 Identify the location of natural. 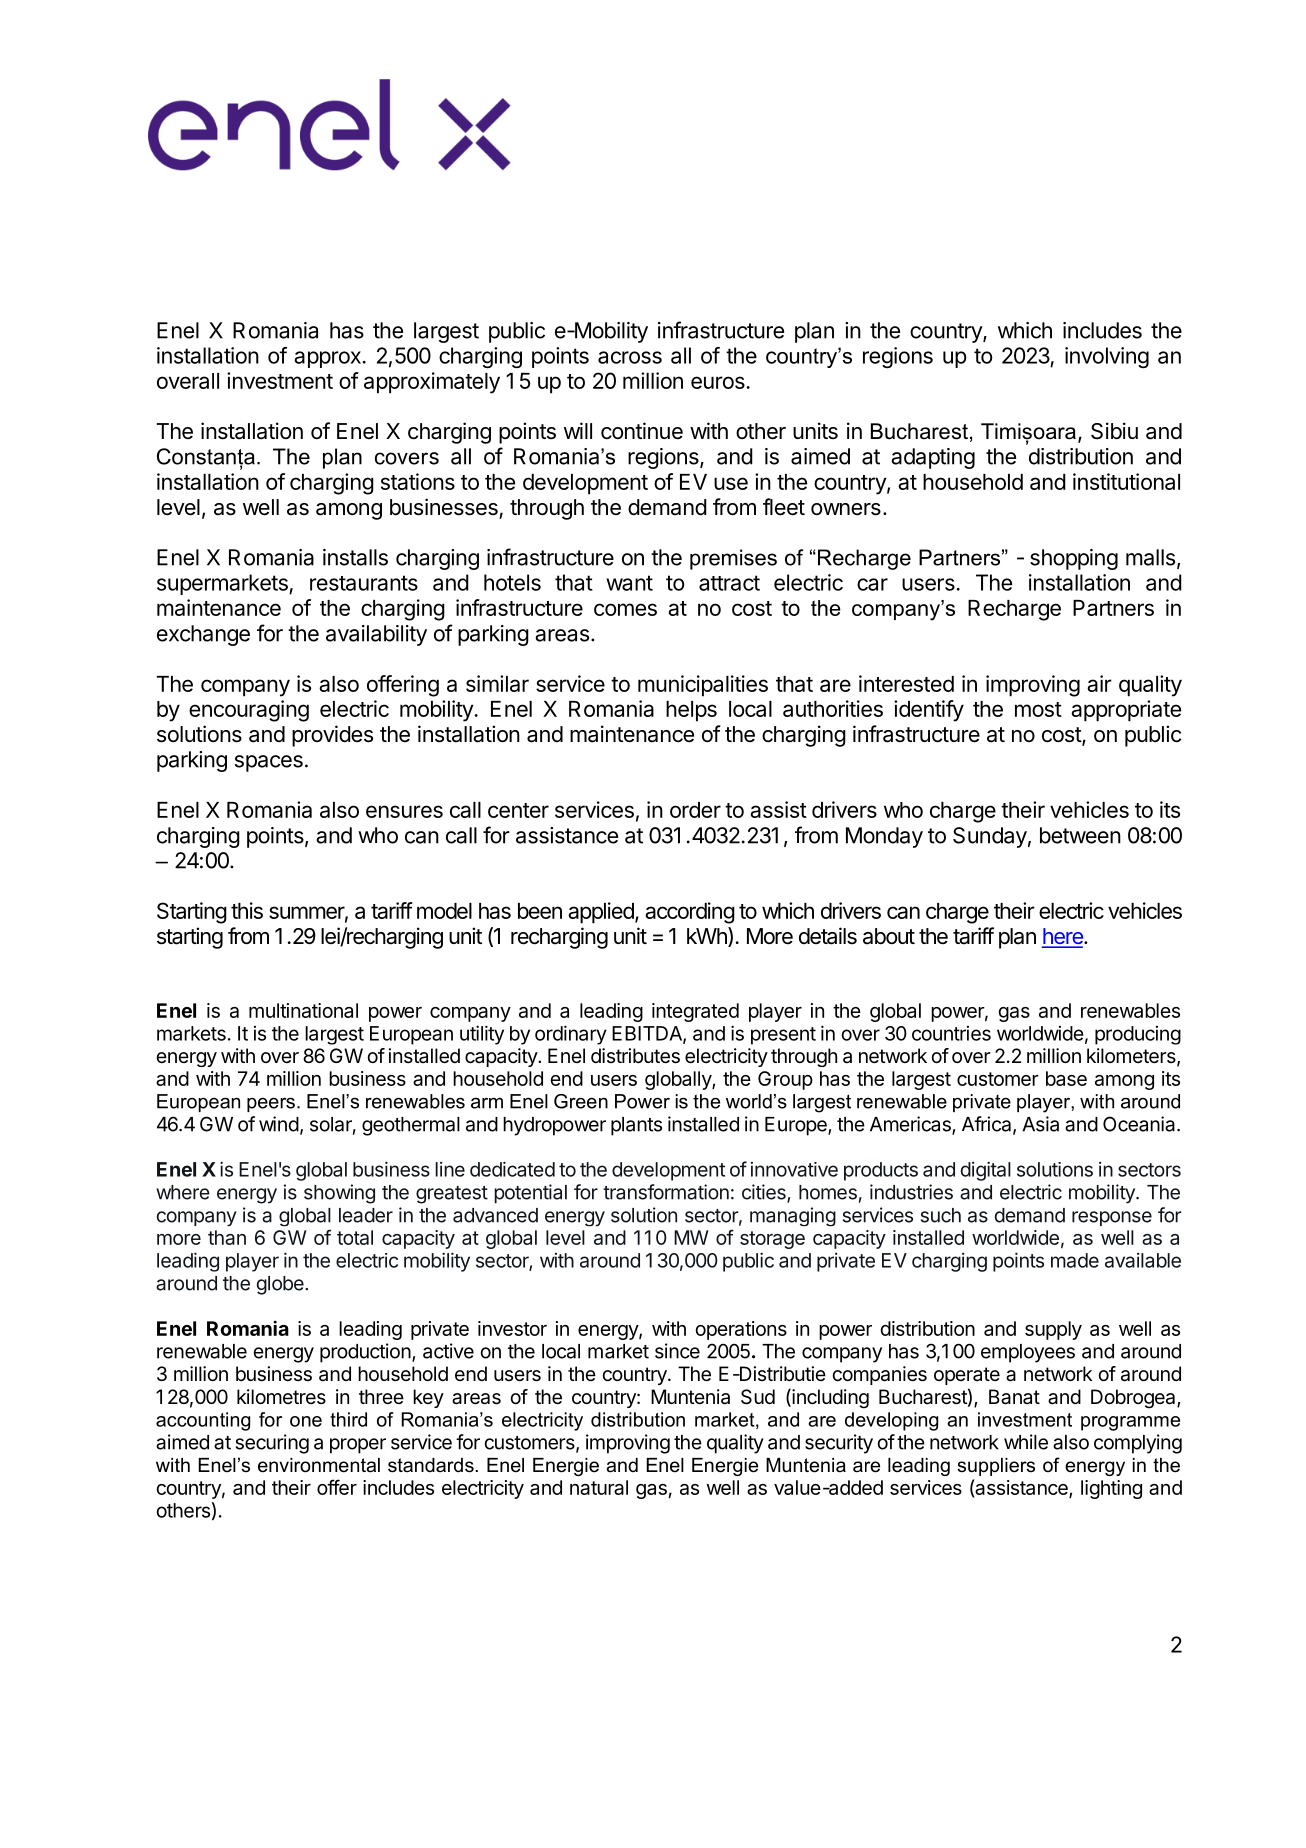
(599, 1487).
